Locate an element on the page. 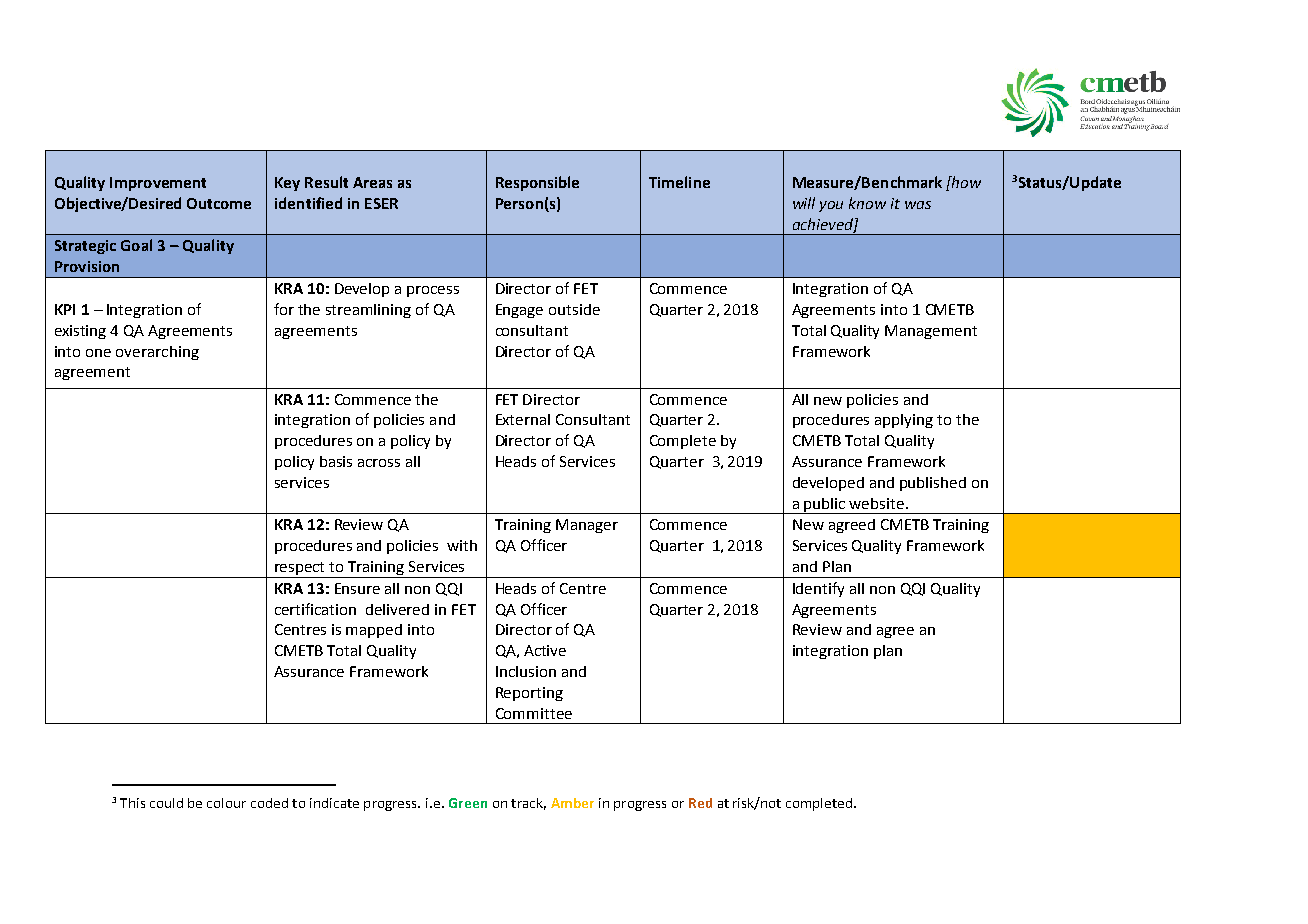 The height and width of the document is (924, 1308). Responsible is located at coordinates (537, 183).
